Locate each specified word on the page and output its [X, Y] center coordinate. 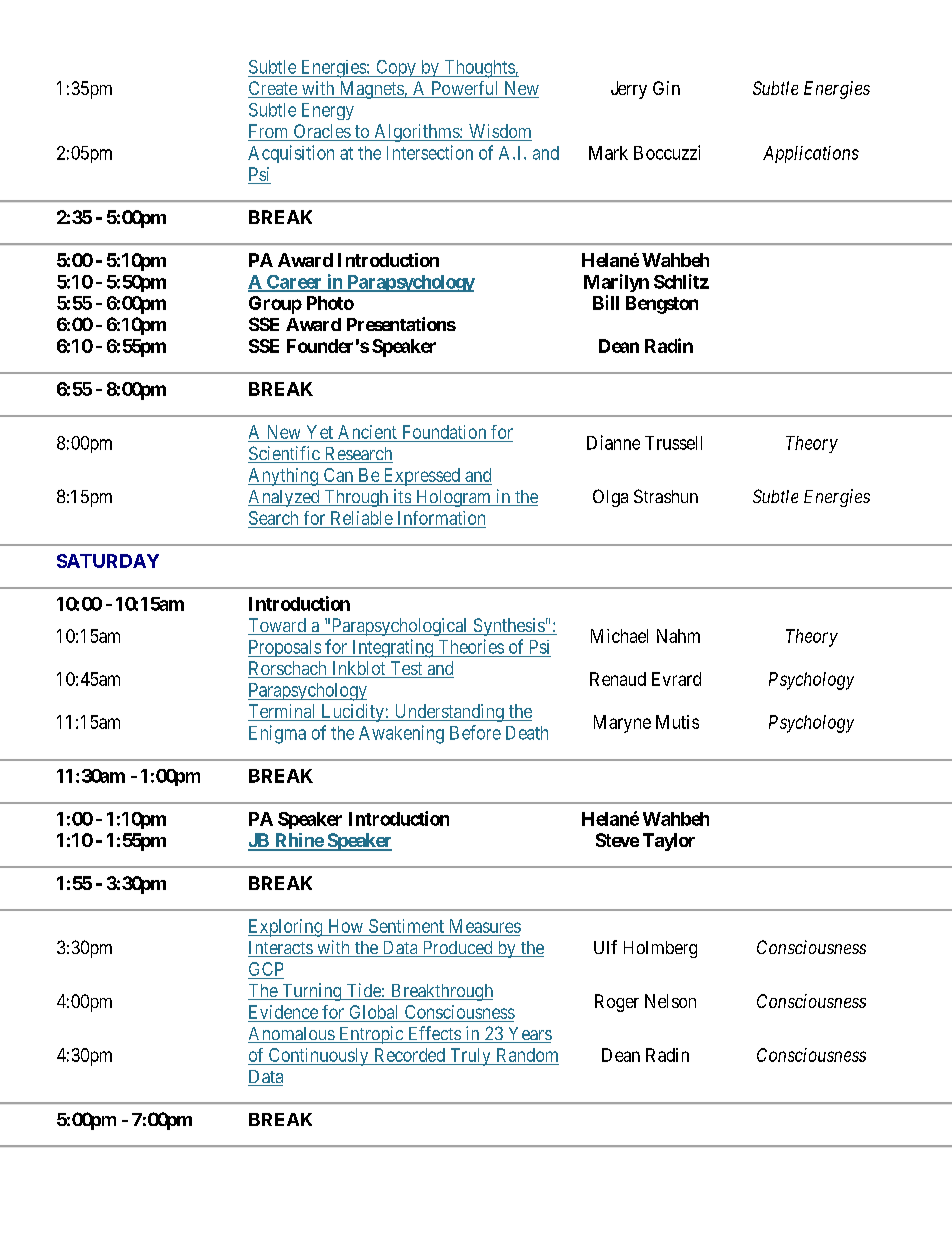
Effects [434, 1034]
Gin [666, 88]
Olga [610, 498]
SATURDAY [108, 561]
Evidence [283, 1012]
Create [273, 89]
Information [441, 518]
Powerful [465, 89]
